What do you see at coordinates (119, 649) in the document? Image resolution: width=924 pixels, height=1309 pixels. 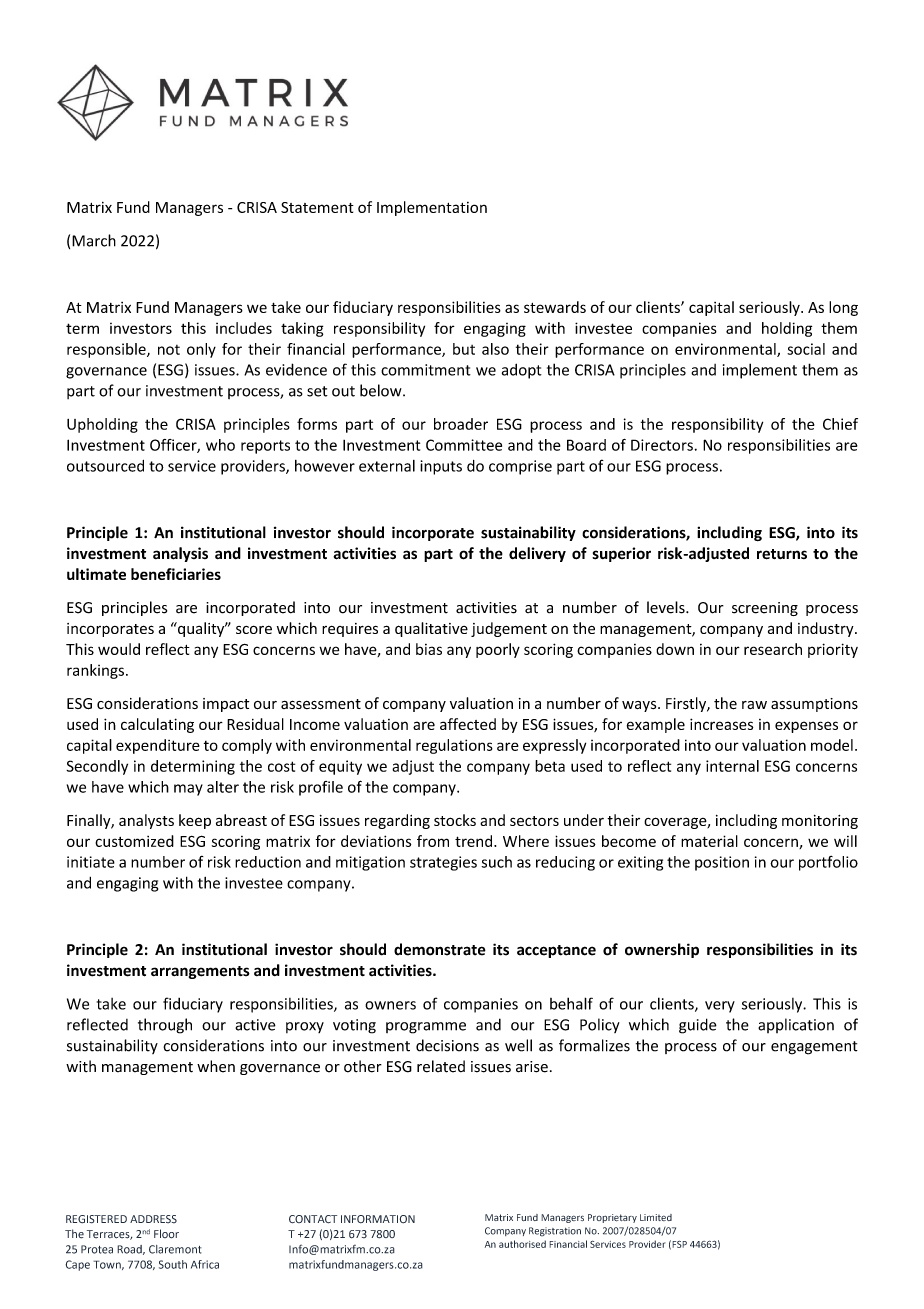 I see `would` at bounding box center [119, 649].
